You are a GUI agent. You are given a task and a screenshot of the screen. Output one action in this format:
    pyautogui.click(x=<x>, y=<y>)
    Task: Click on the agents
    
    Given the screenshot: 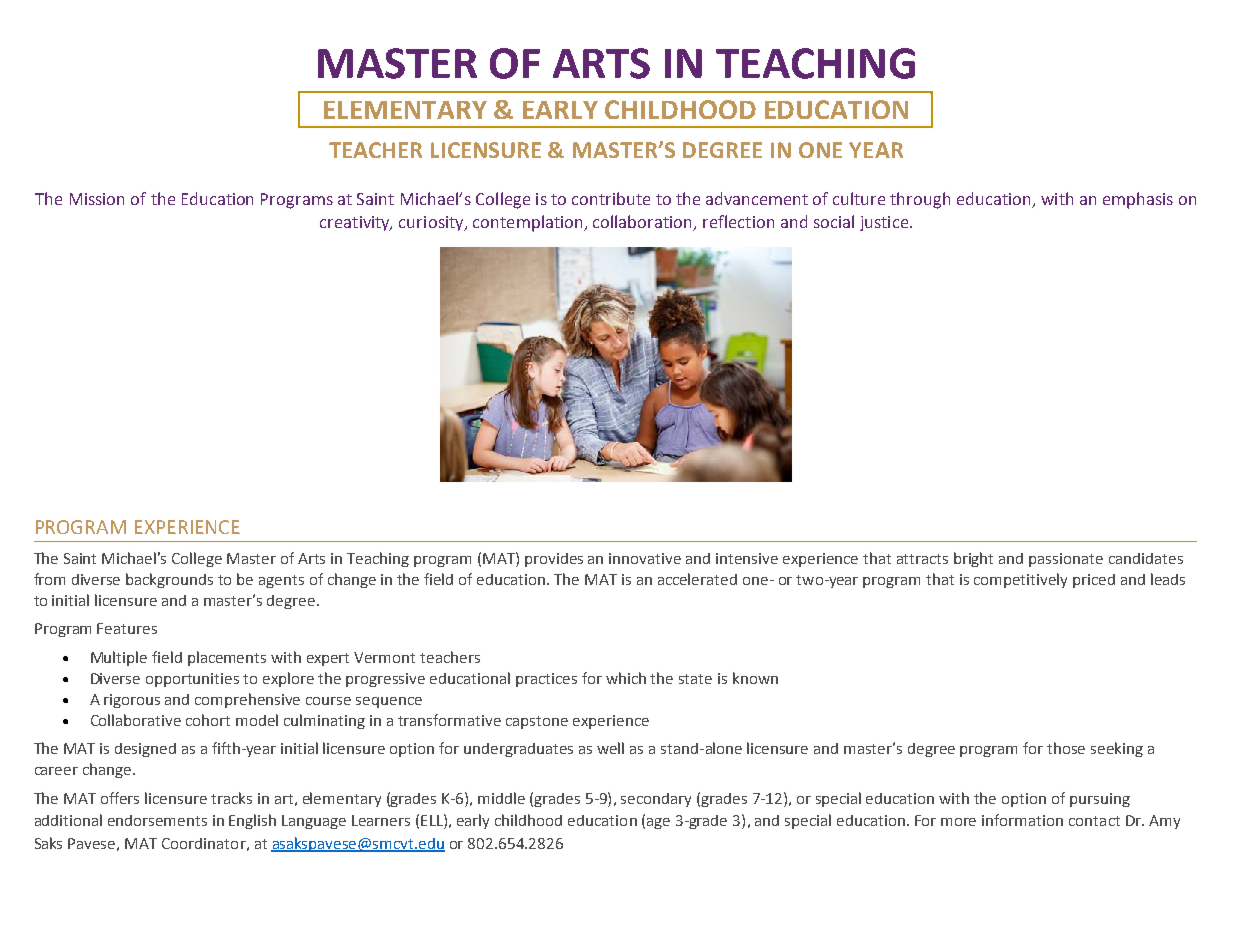 What is the action you would take?
    pyautogui.click(x=281, y=581)
